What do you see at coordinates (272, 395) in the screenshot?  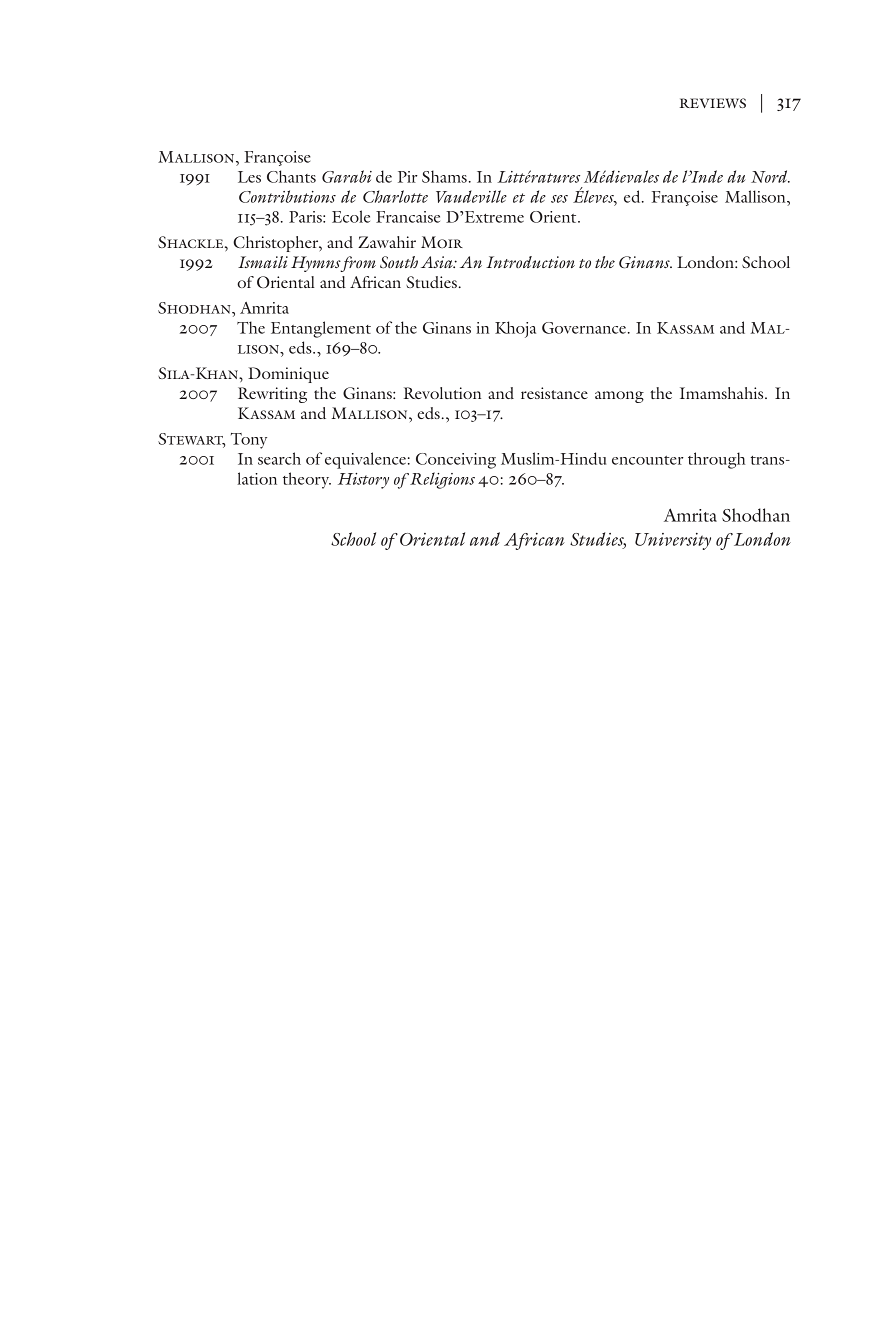 I see `Rewriting` at bounding box center [272, 395].
